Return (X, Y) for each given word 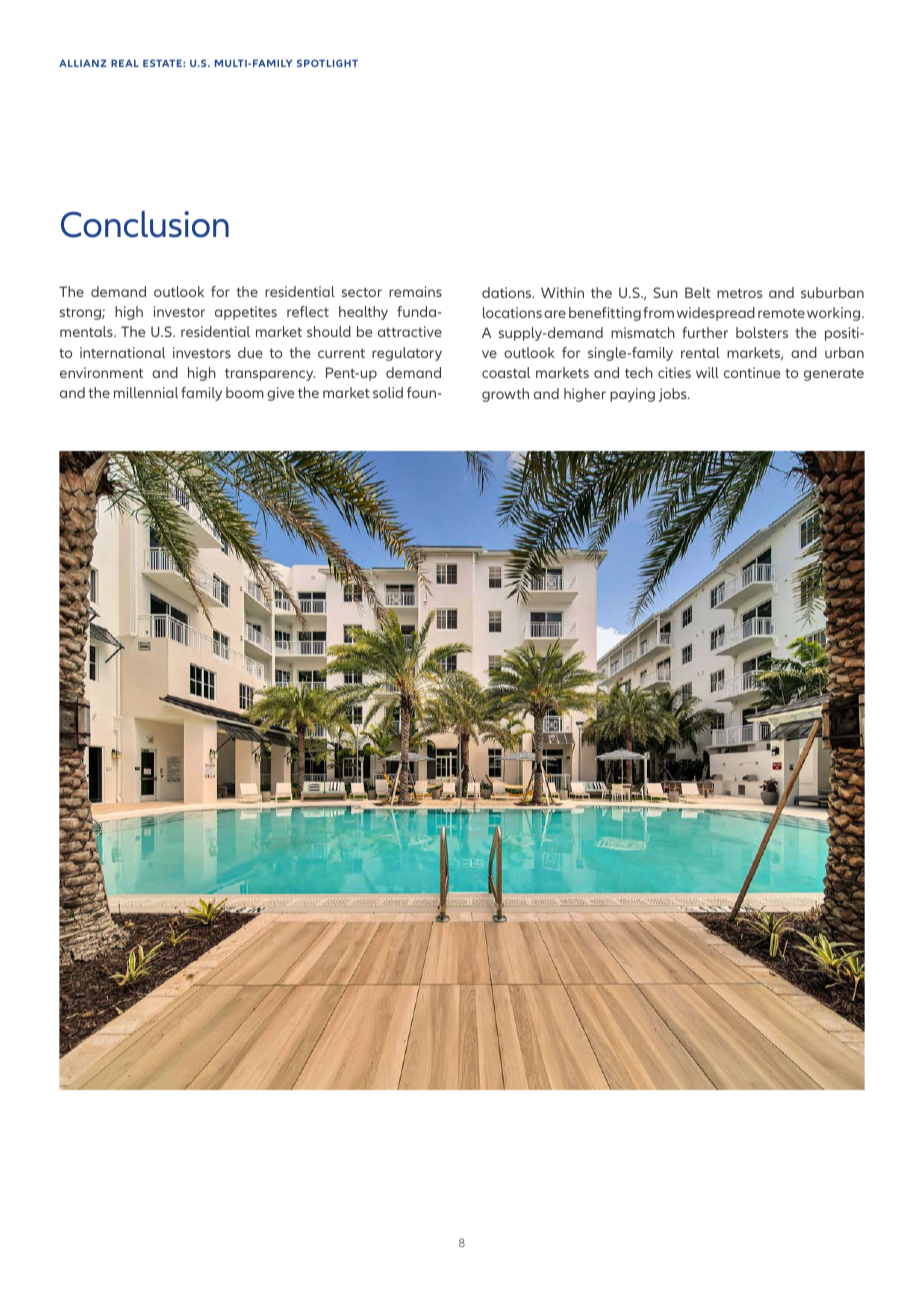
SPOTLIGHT (327, 63)
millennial (146, 392)
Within (562, 292)
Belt (698, 292)
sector (362, 292)
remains (415, 291)
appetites (246, 313)
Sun (665, 292)
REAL (125, 63)
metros (739, 293)
